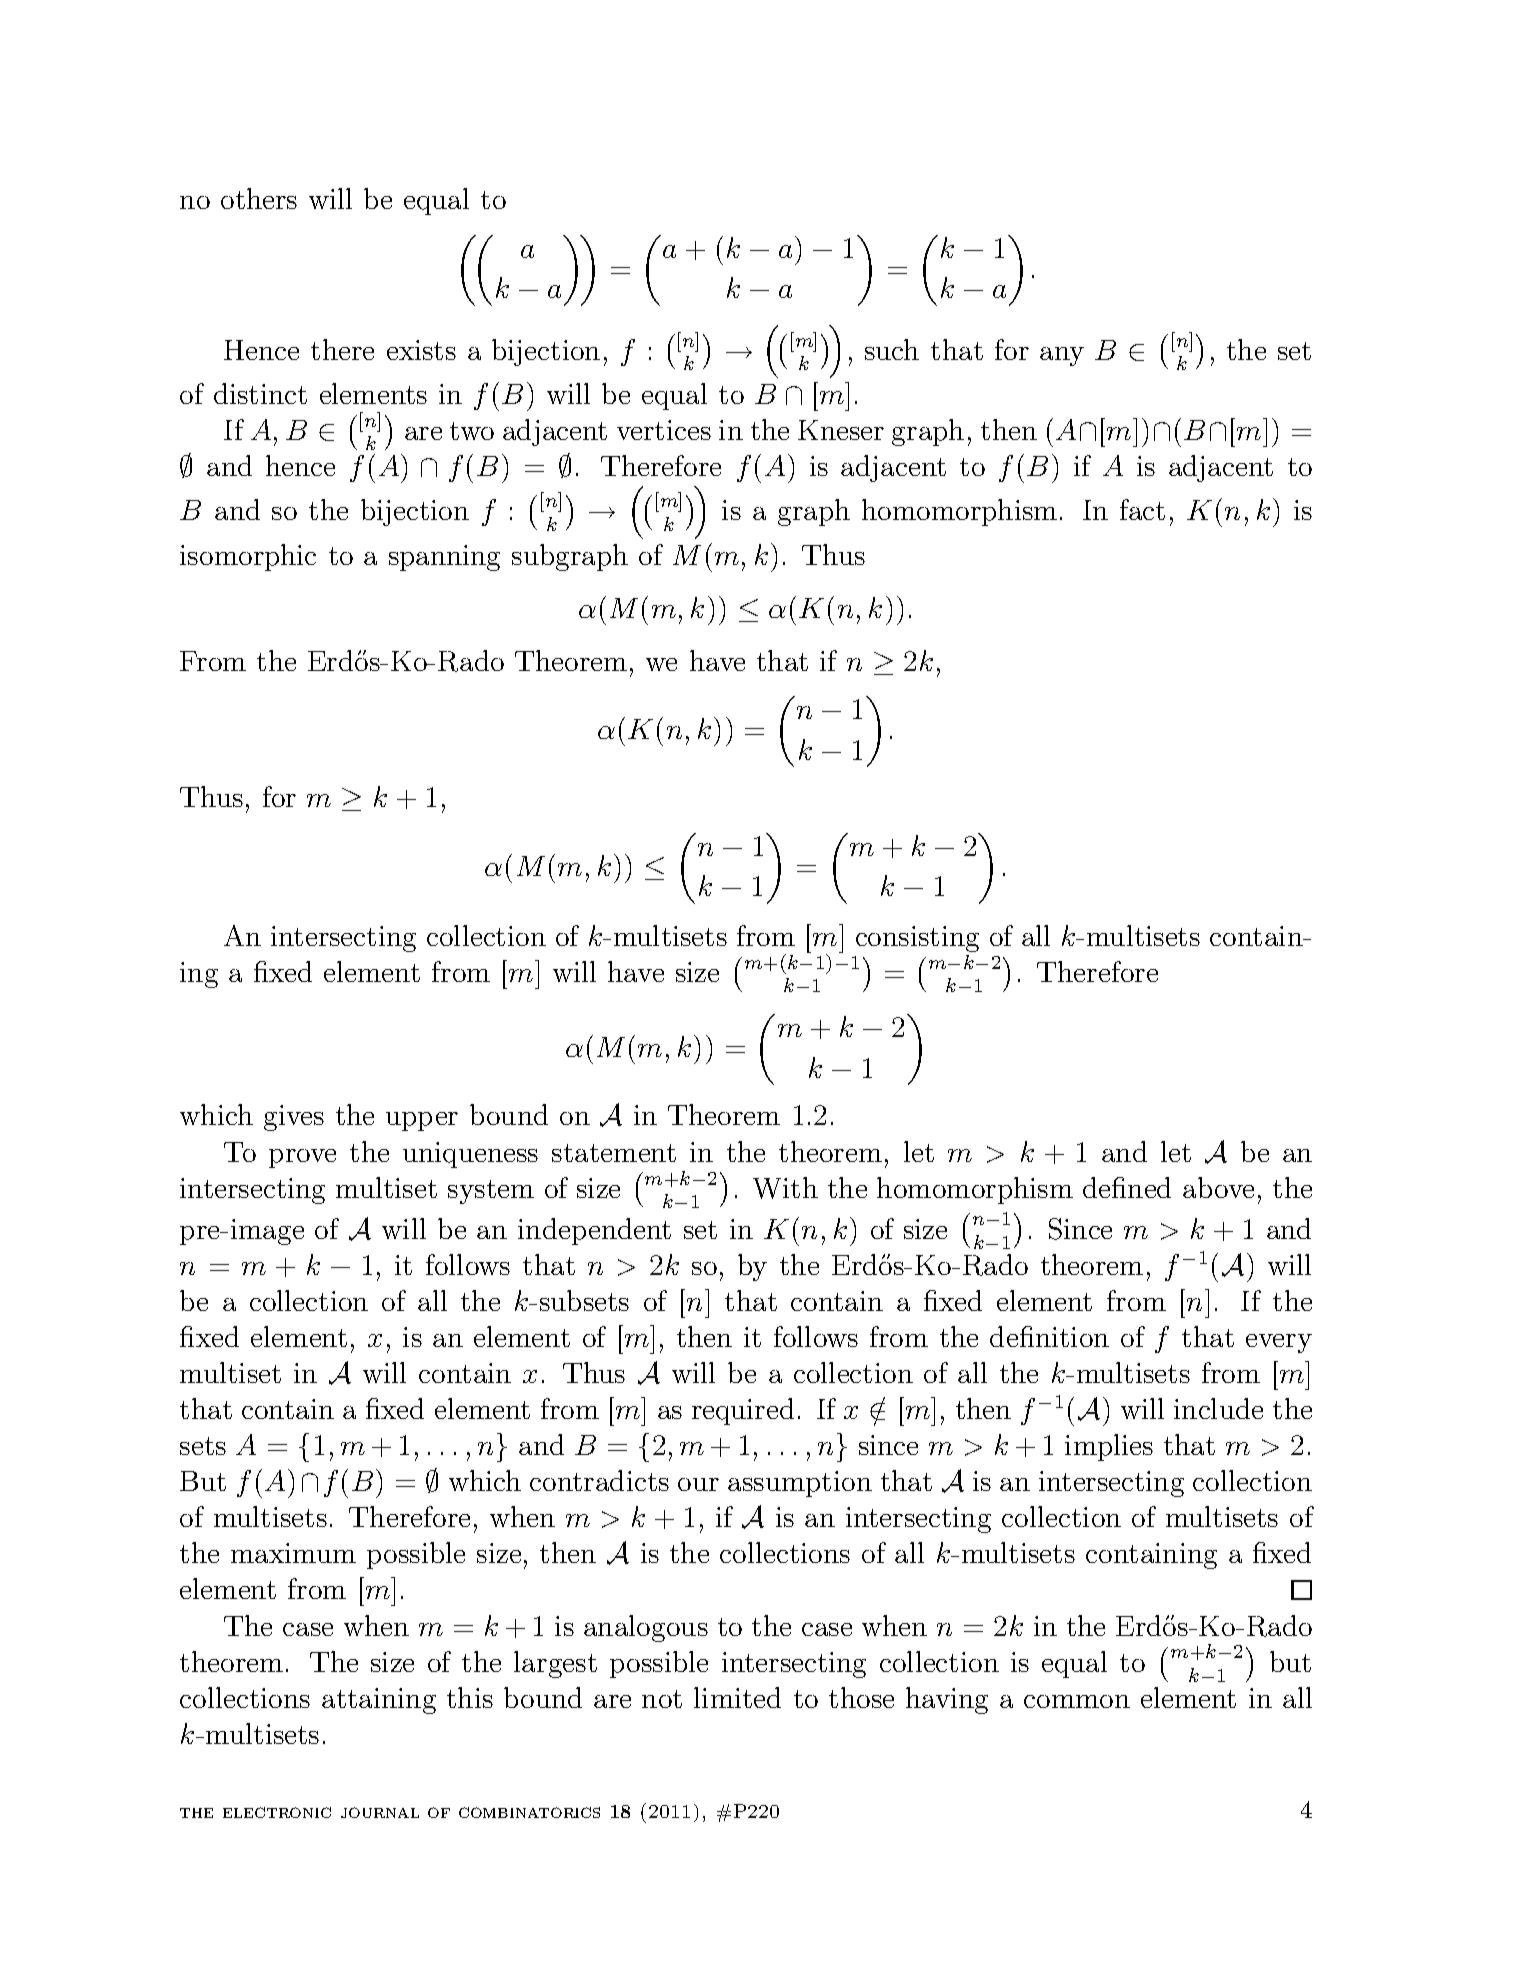 Image resolution: width=1529 pixels, height=1978 pixels. What do you see at coordinates (1127, 1187) in the image?
I see `defined` at bounding box center [1127, 1187].
